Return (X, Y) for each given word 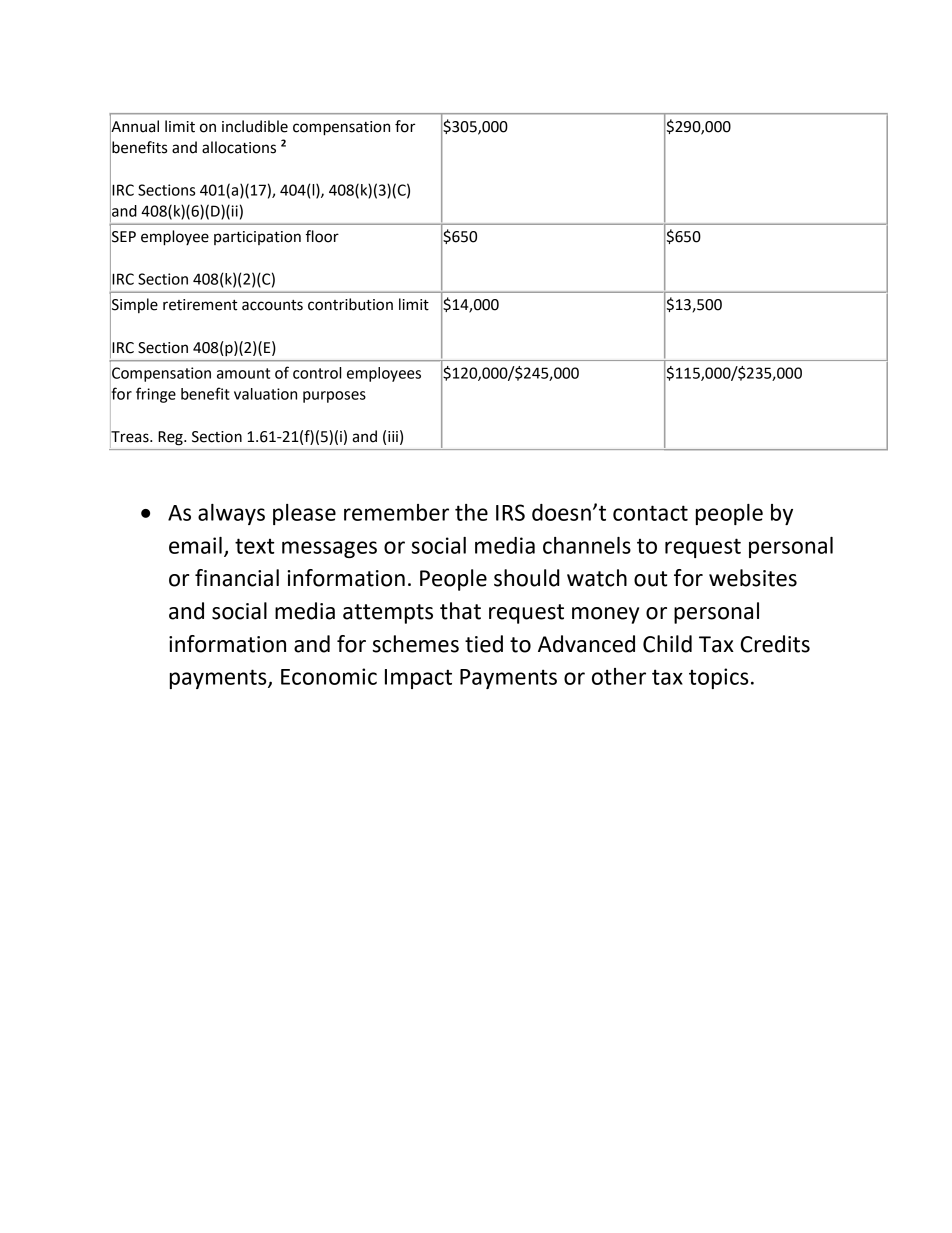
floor (322, 236)
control (317, 373)
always (231, 514)
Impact (418, 679)
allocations (239, 147)
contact (650, 513)
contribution (350, 304)
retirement (200, 305)
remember (396, 512)
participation (257, 238)
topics (719, 678)
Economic (329, 676)
